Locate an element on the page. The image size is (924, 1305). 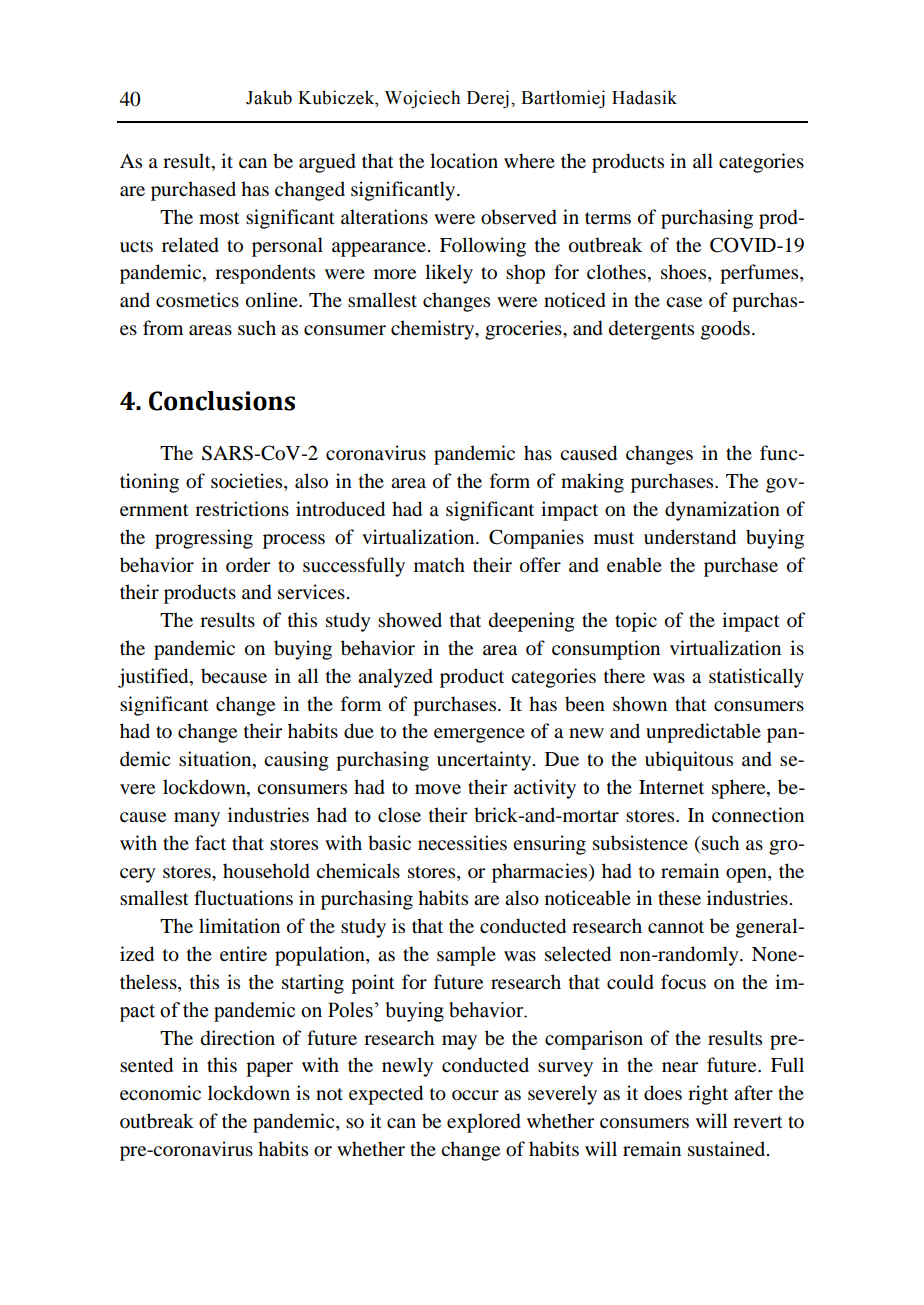
terms is located at coordinates (608, 218).
